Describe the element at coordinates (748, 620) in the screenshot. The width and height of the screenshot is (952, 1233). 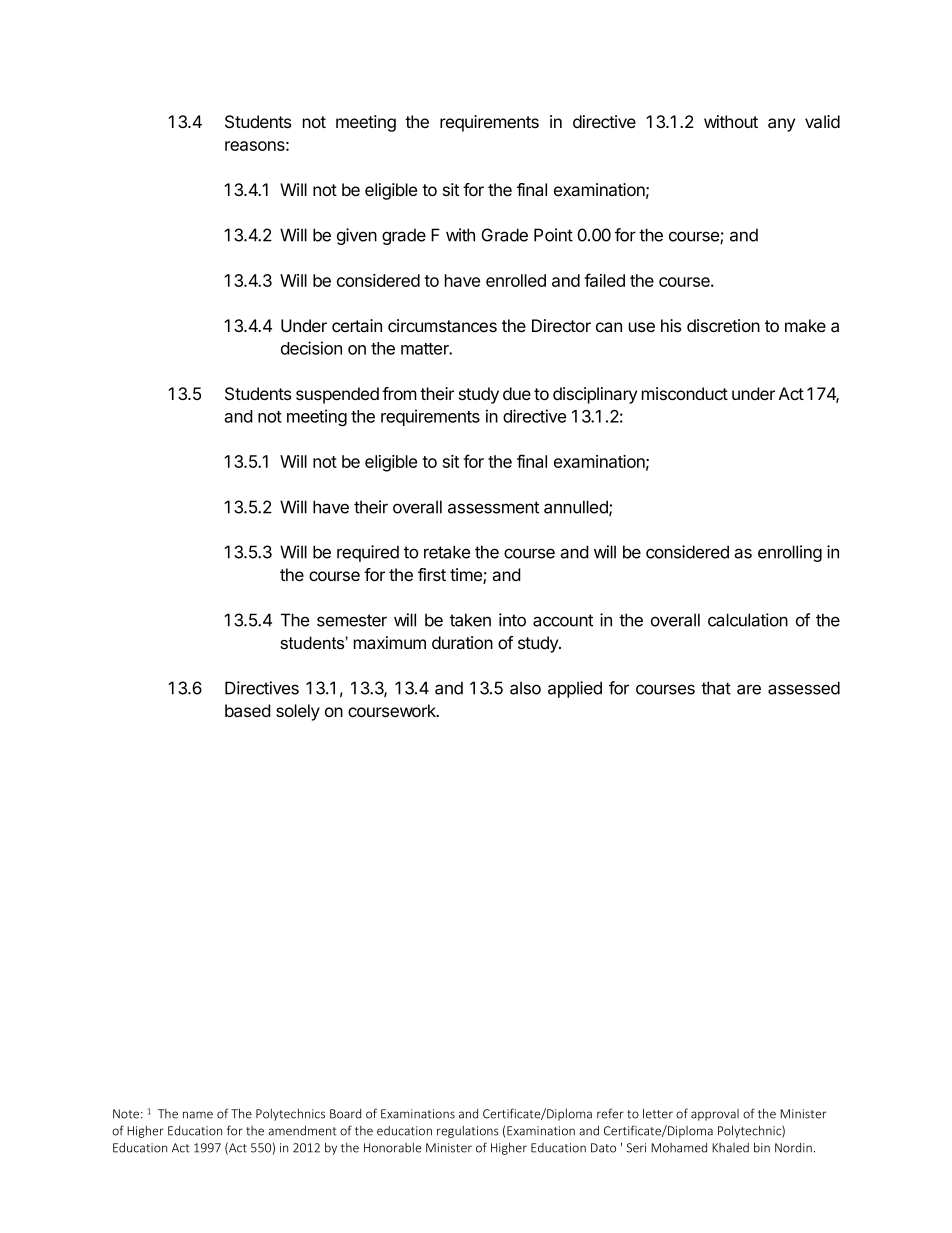
I see `calculation` at that location.
